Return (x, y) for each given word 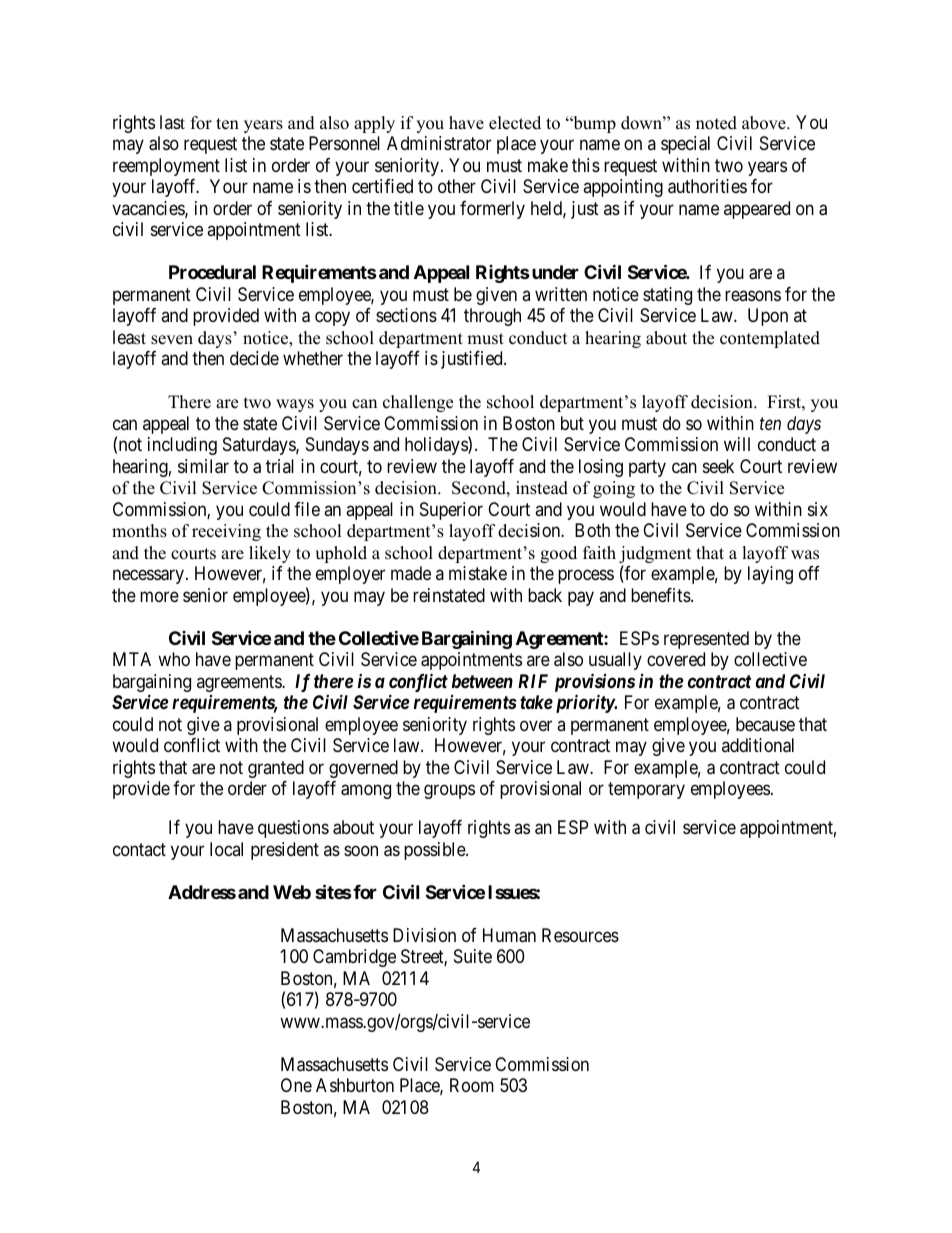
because (765, 724)
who (174, 659)
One (296, 1085)
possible (435, 851)
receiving (226, 532)
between (482, 681)
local (226, 849)
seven (172, 340)
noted (716, 123)
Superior (451, 511)
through (492, 317)
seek (718, 466)
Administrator (439, 143)
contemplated (770, 339)
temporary (646, 790)
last (172, 122)
